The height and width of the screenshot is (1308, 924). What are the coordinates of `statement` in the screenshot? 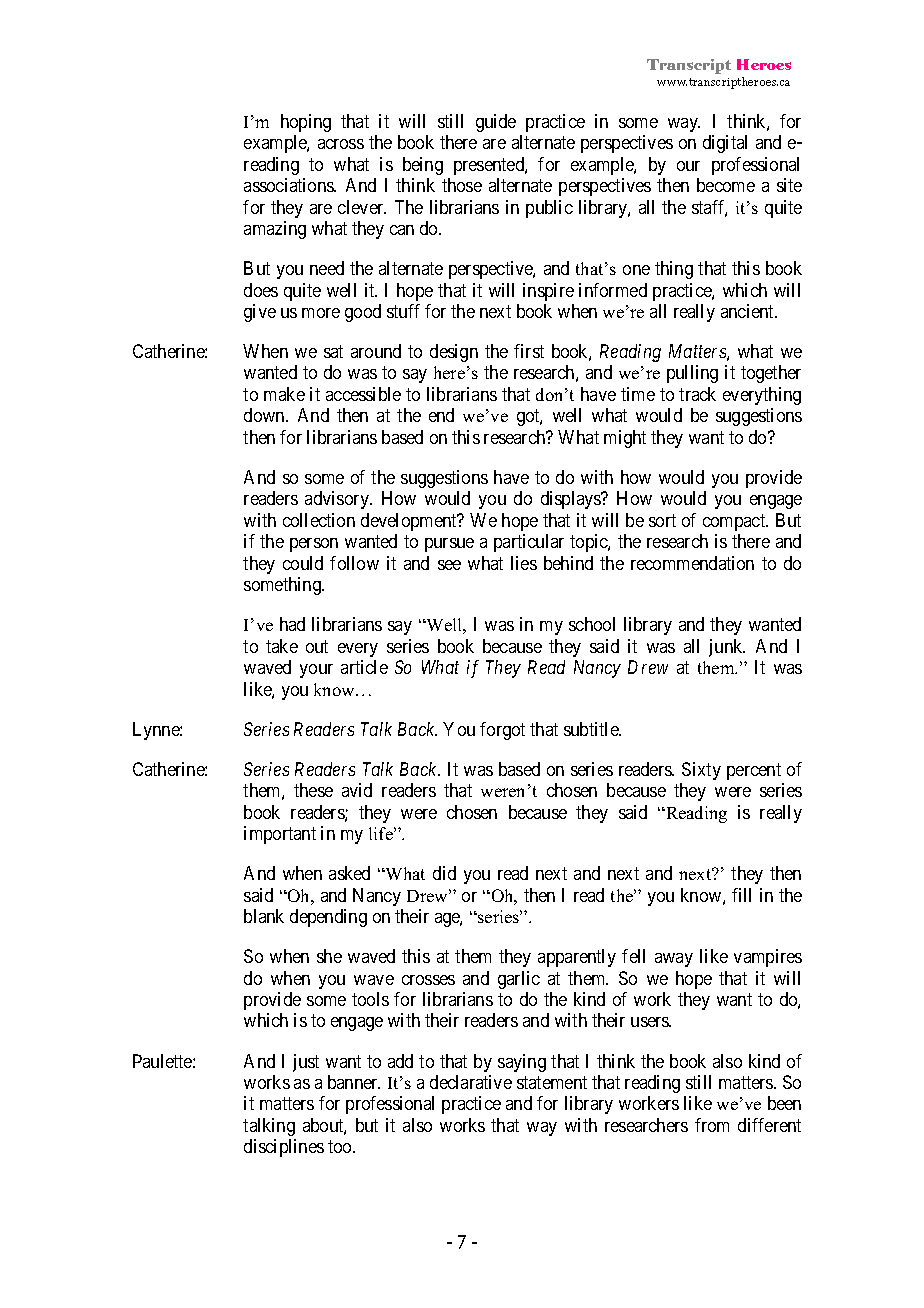 It's located at (552, 1082).
